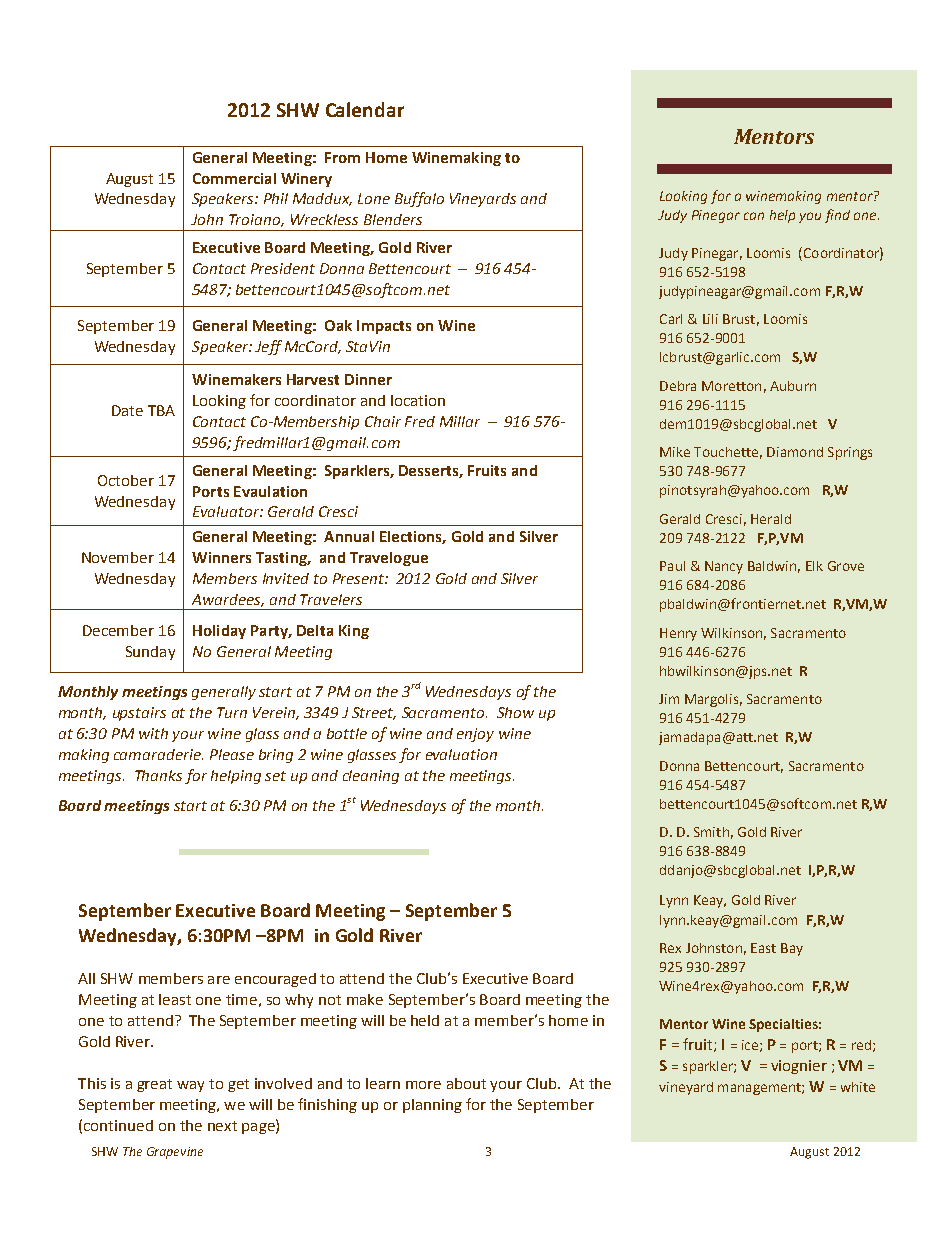 This screenshot has width=952, height=1233. Describe the element at coordinates (754, 216) in the screenshot. I see `can` at that location.
